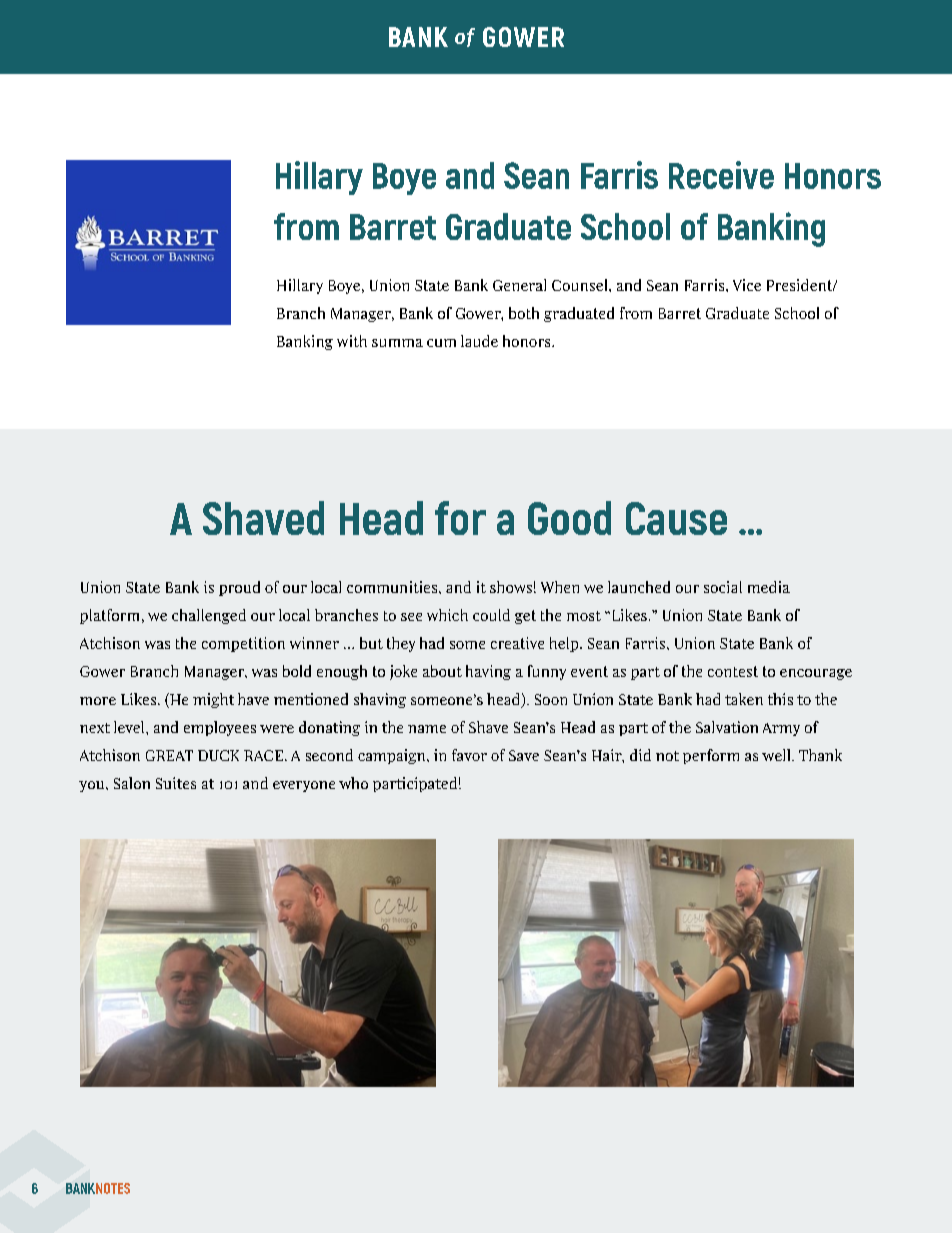 This image has height=1233, width=952. What do you see at coordinates (676, 518) in the image?
I see `Cause` at bounding box center [676, 518].
